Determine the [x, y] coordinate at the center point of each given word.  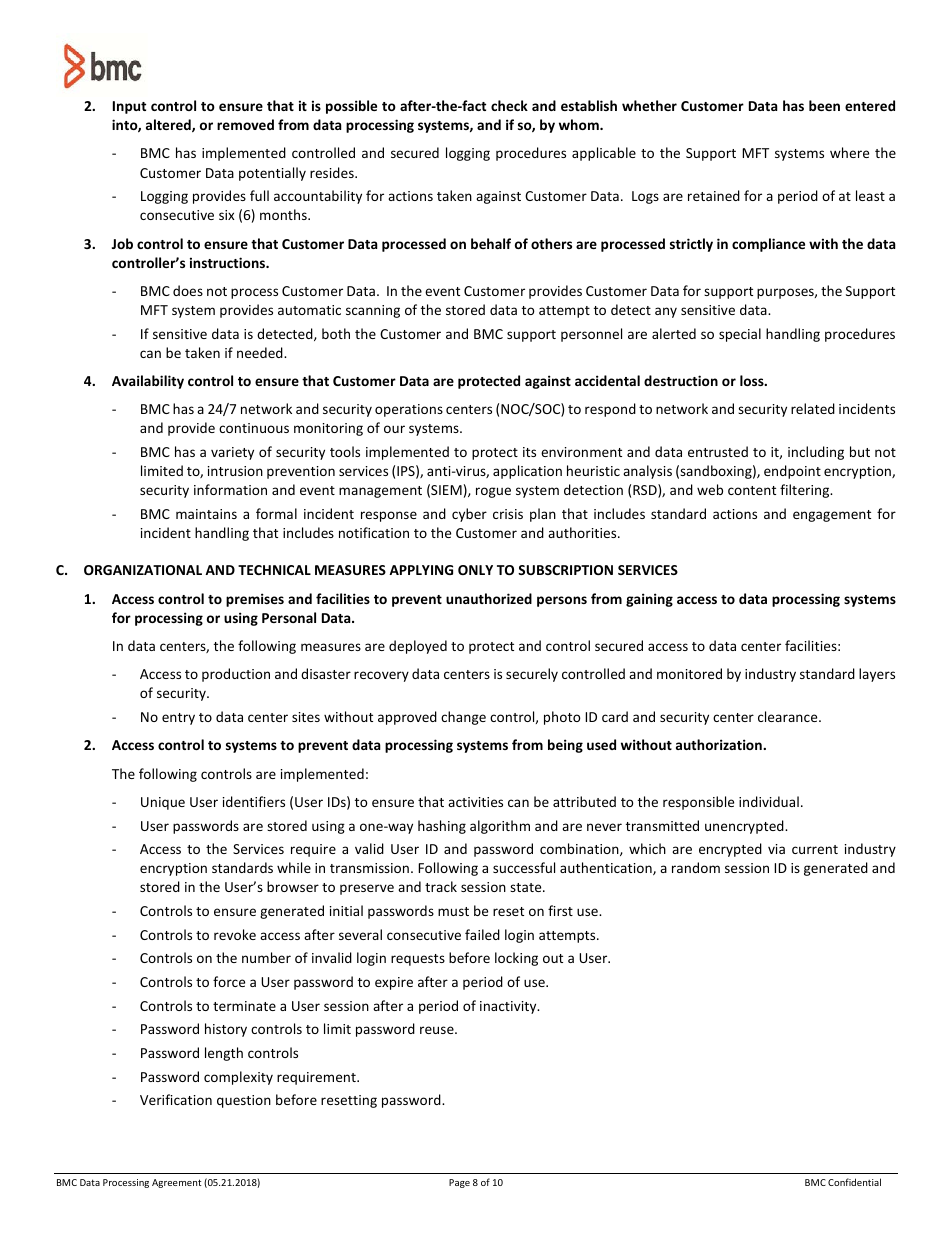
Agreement [176, 1183]
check [509, 105]
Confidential [854, 1182]
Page [459, 1183]
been [824, 105]
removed [245, 124]
